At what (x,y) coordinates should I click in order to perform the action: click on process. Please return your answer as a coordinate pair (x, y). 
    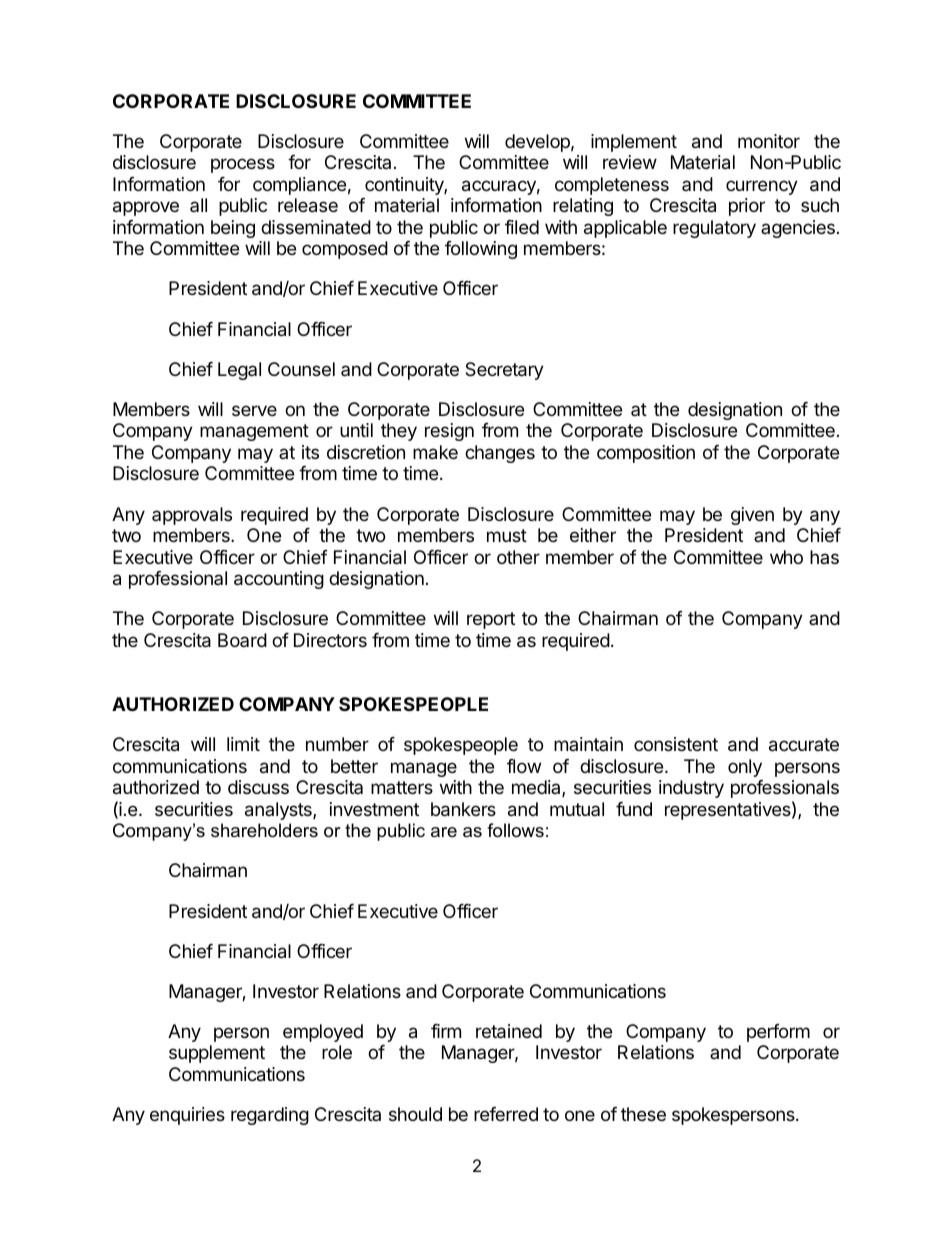
    Looking at the image, I should click on (243, 165).
